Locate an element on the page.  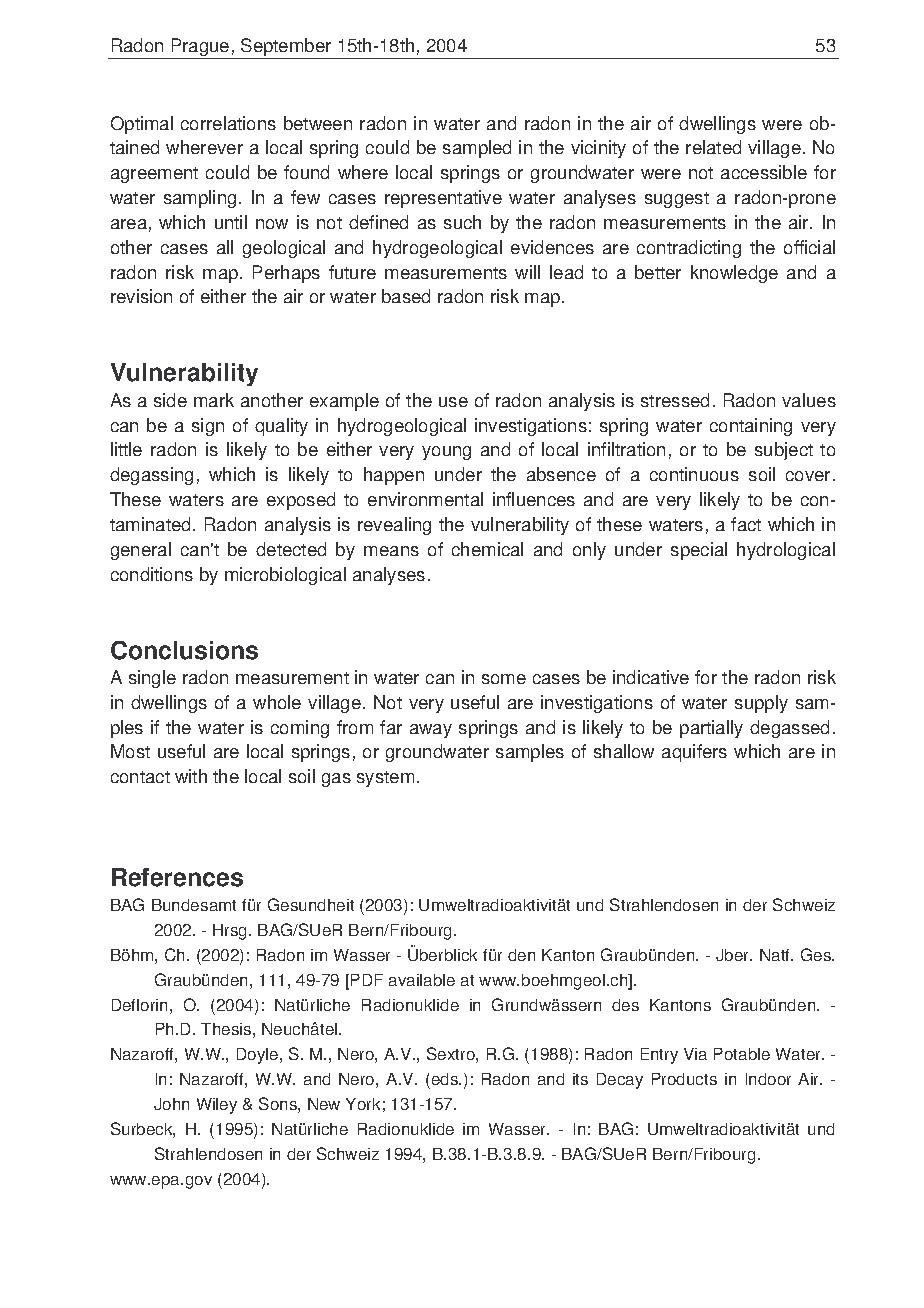
Prague is located at coordinates (200, 48).
